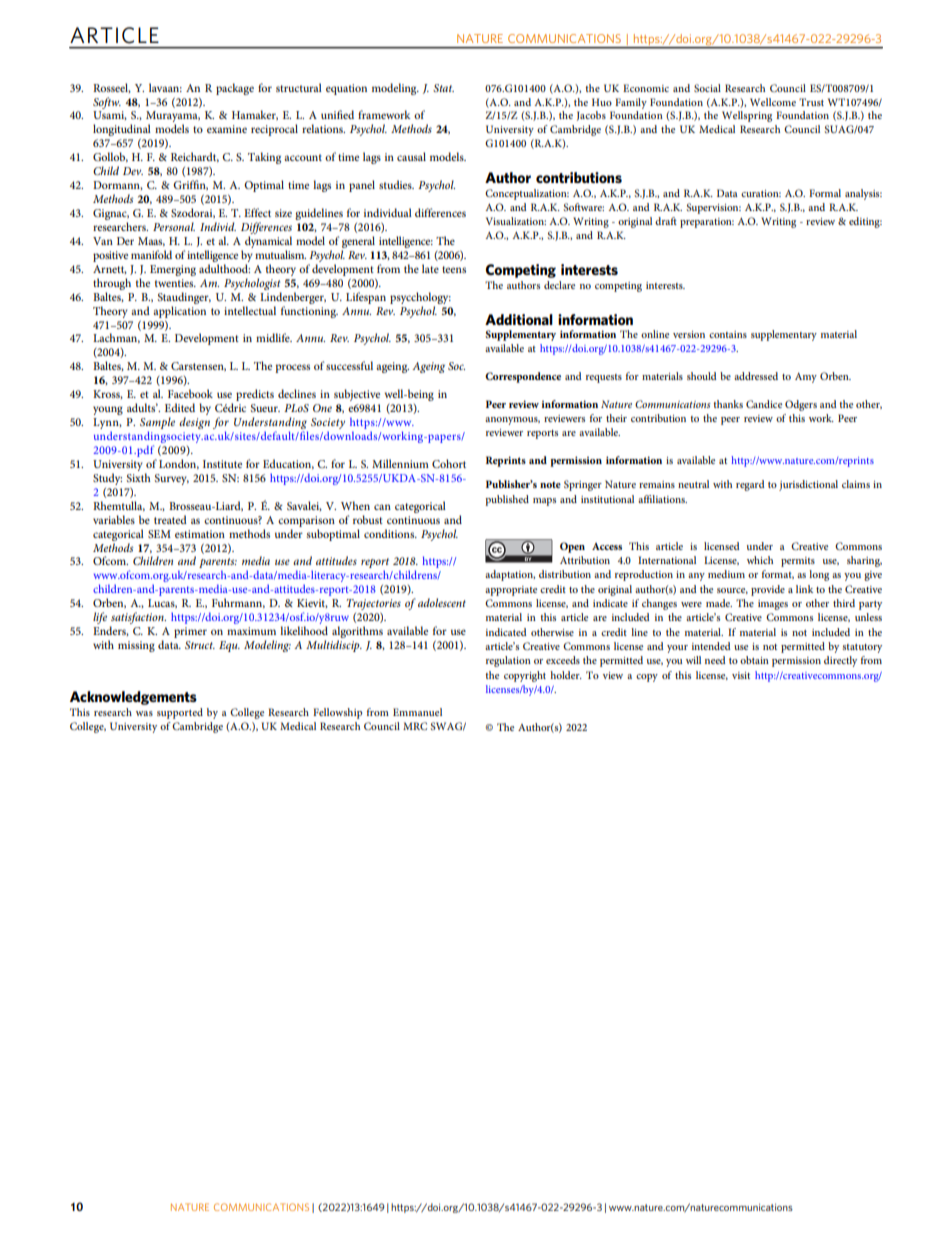 This page has width=952, height=1251. What do you see at coordinates (173, 270) in the page?
I see `Emerging` at bounding box center [173, 270].
